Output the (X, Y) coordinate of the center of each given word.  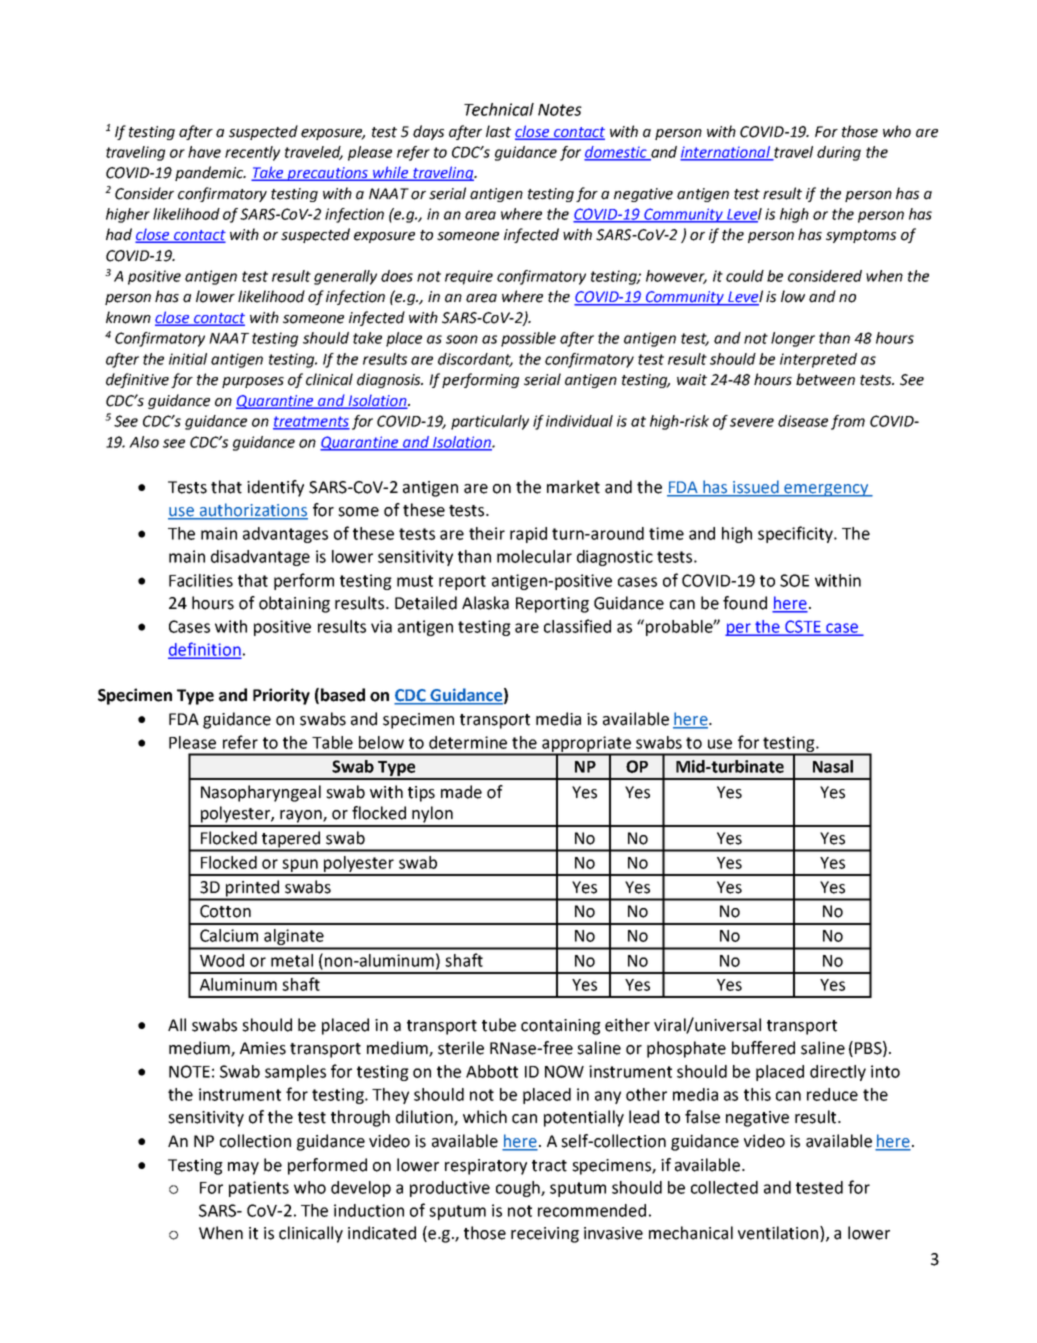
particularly (490, 422)
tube (499, 1025)
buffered (763, 1048)
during (839, 153)
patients (259, 1189)
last (498, 131)
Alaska (485, 603)
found (745, 603)
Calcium (229, 935)
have (204, 152)
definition (204, 650)
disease (803, 421)
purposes (253, 382)
